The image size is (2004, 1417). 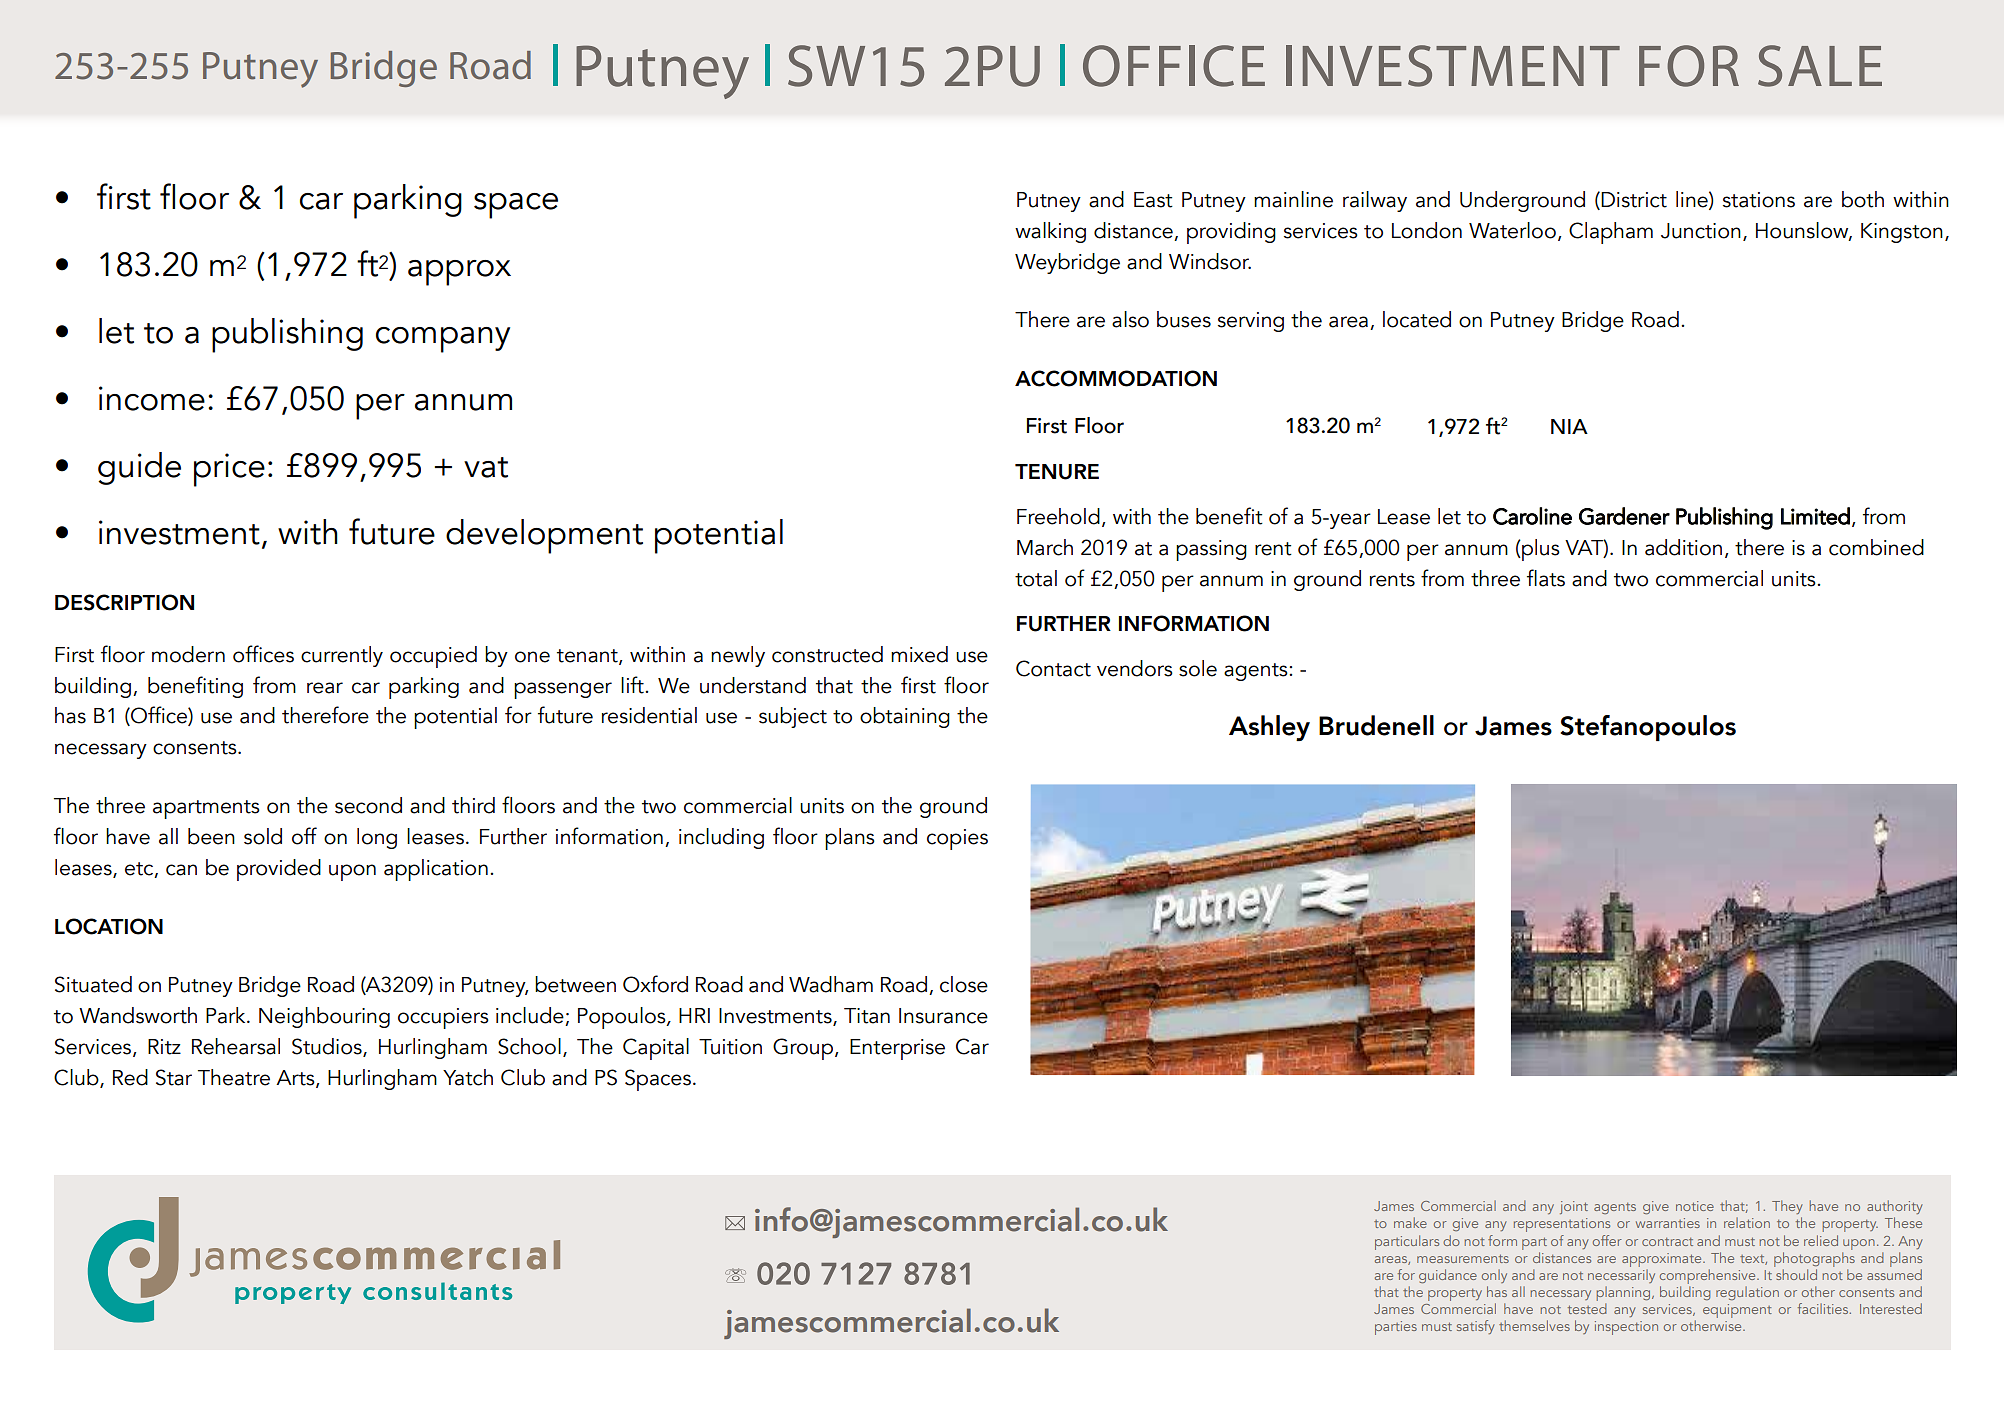 What do you see at coordinates (957, 839) in the image?
I see `copies` at bounding box center [957, 839].
